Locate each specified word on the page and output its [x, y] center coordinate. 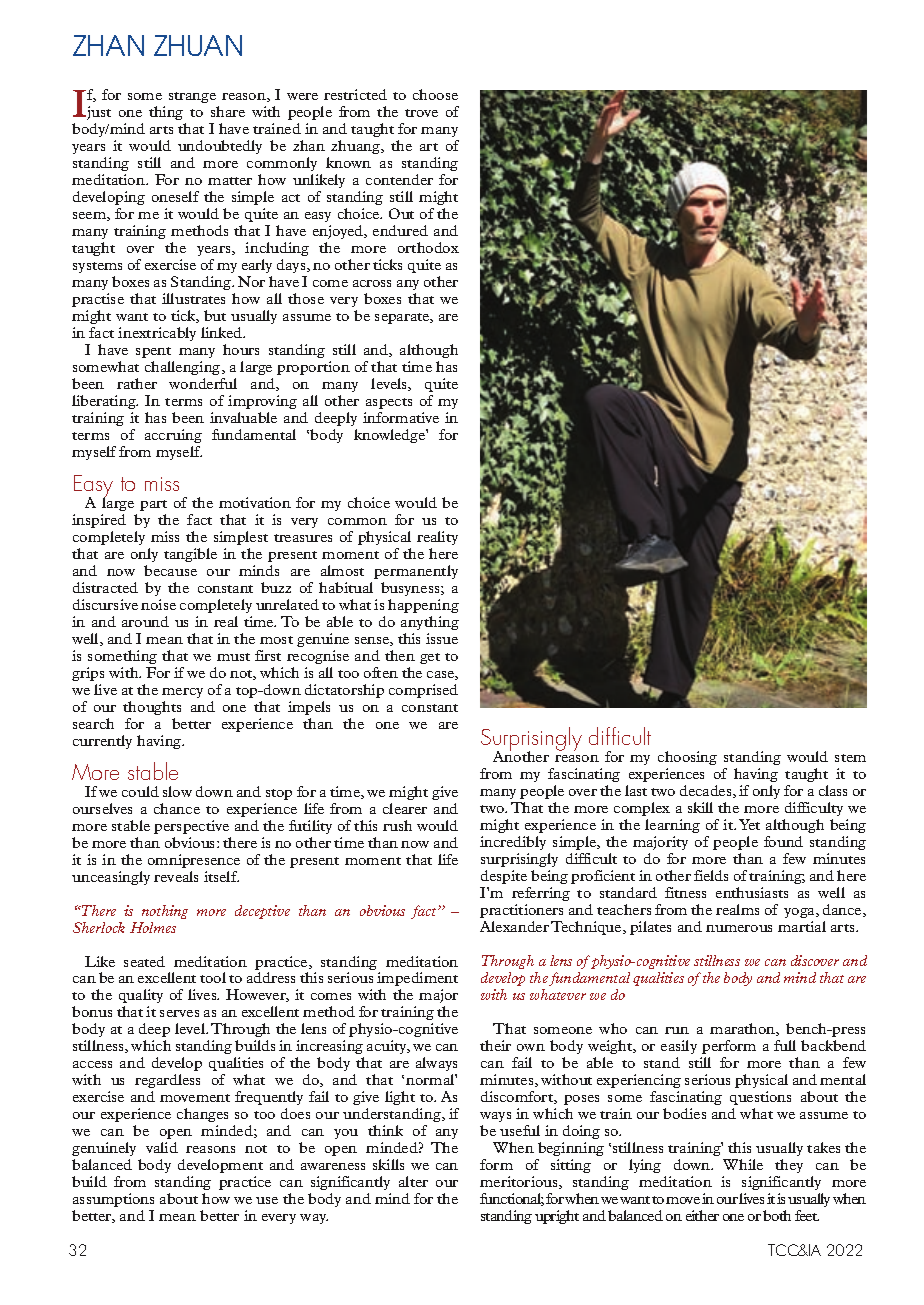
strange [192, 97]
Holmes [153, 927]
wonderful [203, 383]
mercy [182, 693]
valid [162, 1147]
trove [421, 113]
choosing [687, 758]
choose [435, 94]
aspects [389, 403]
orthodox [428, 247]
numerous [739, 928]
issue [442, 638]
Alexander [514, 926]
